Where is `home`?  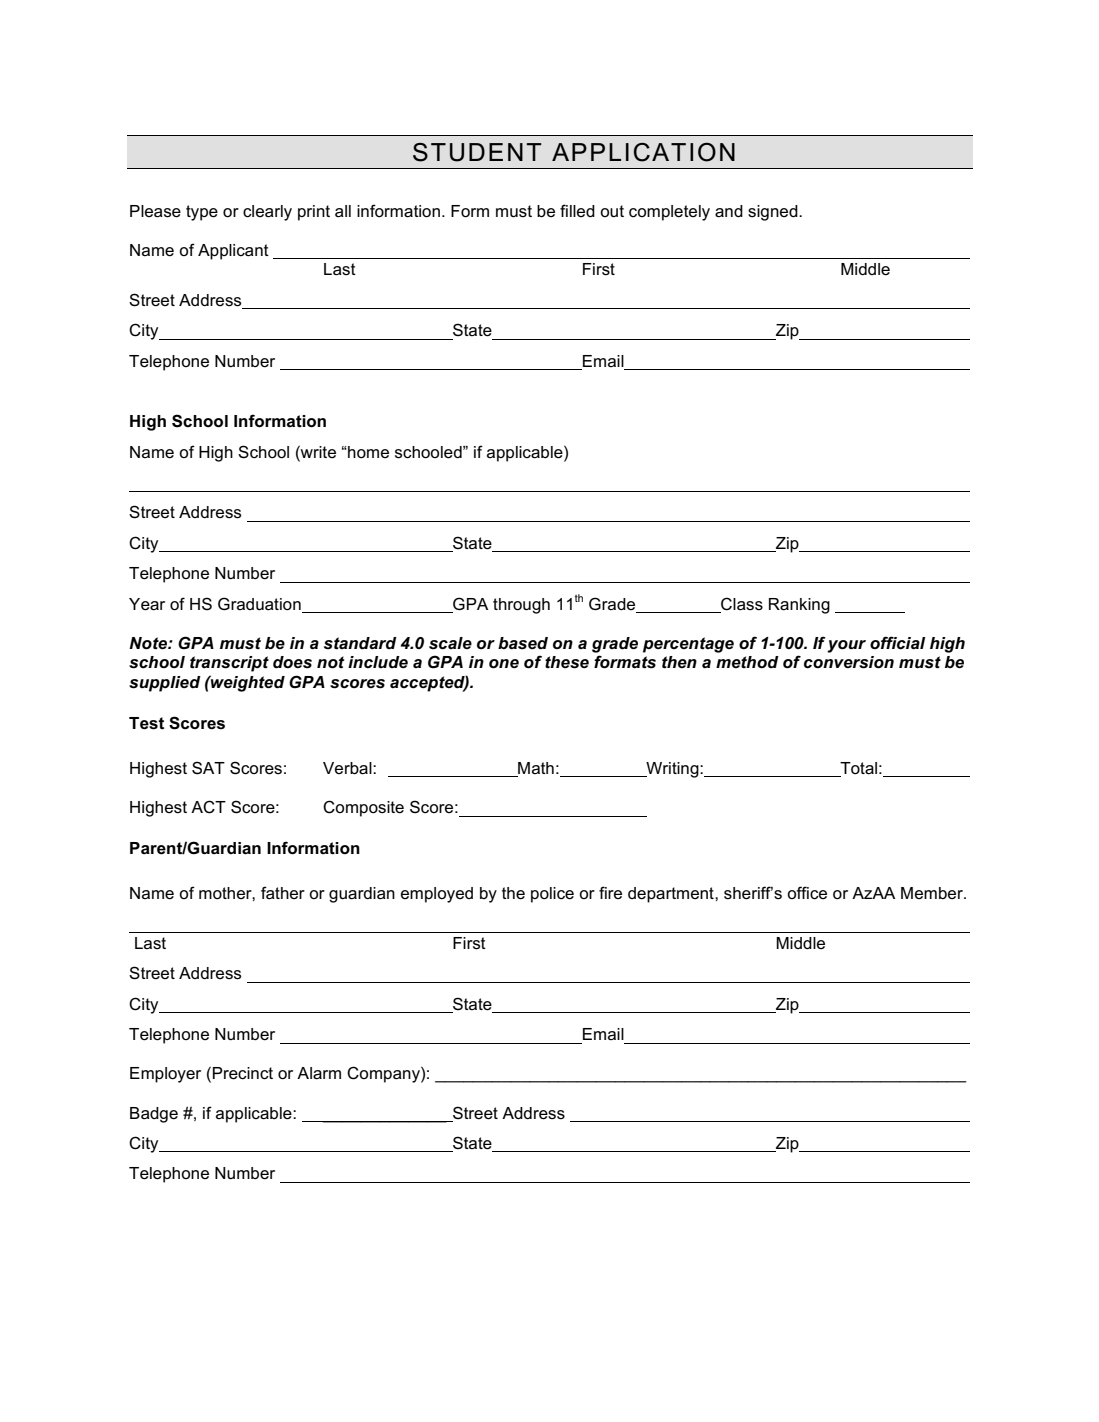 home is located at coordinates (367, 452).
